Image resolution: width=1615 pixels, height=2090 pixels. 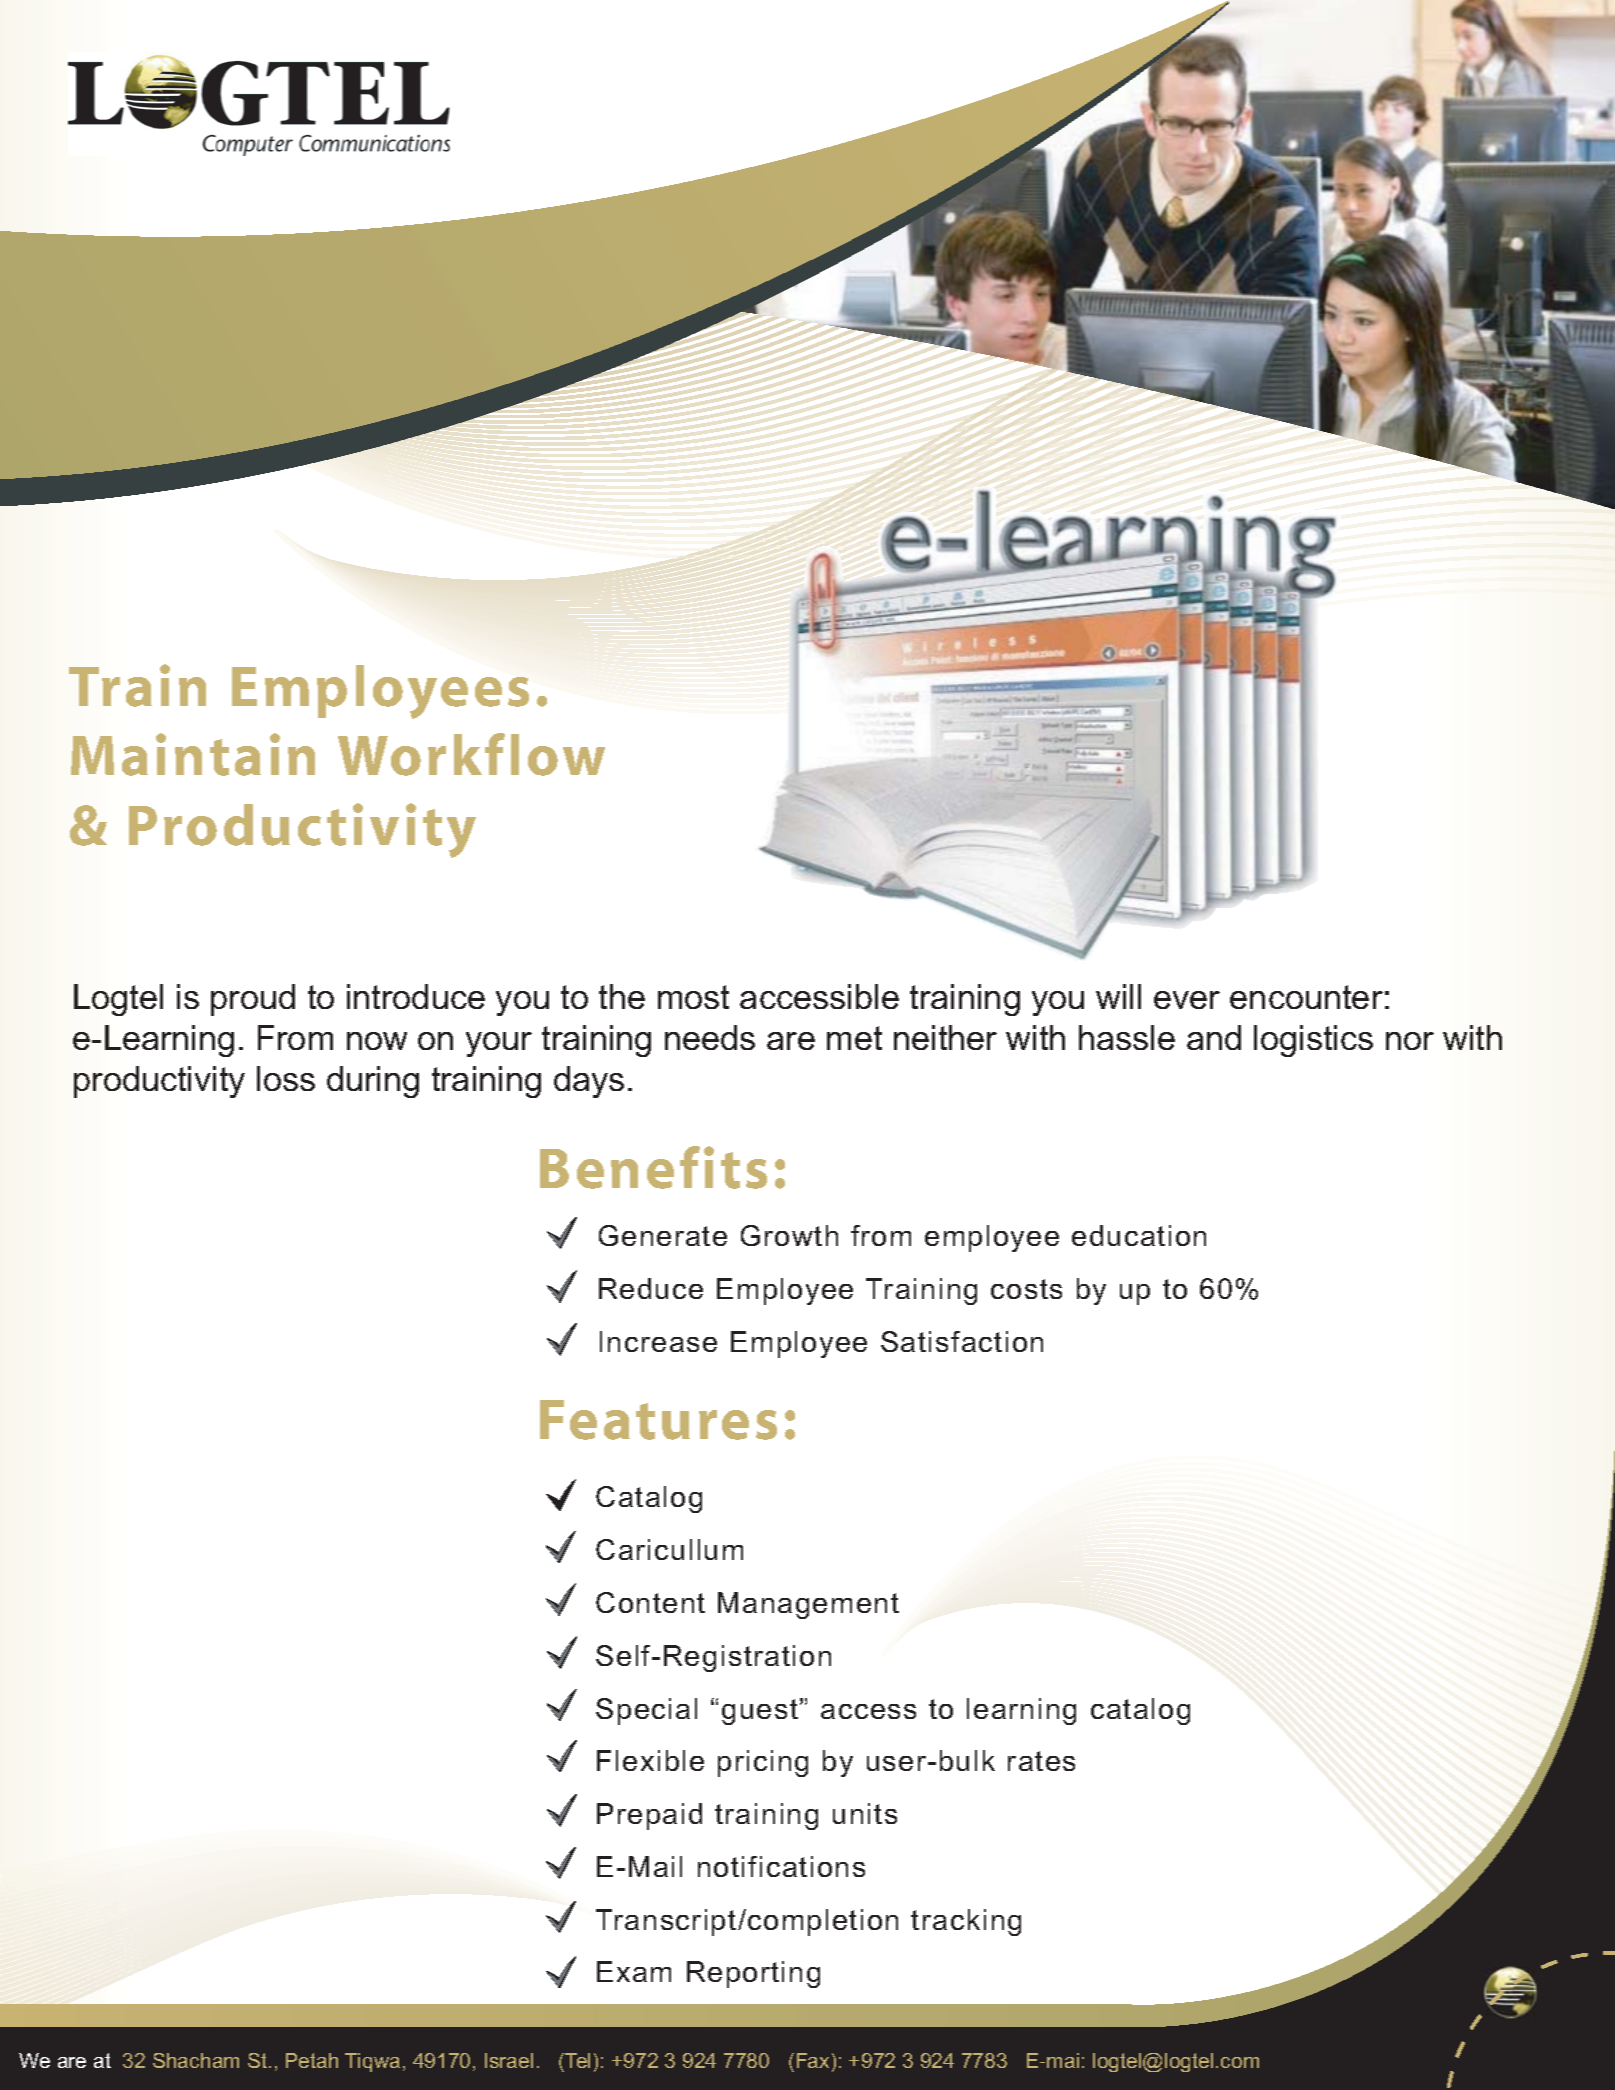 What do you see at coordinates (693, 997) in the screenshot?
I see `most` at bounding box center [693, 997].
